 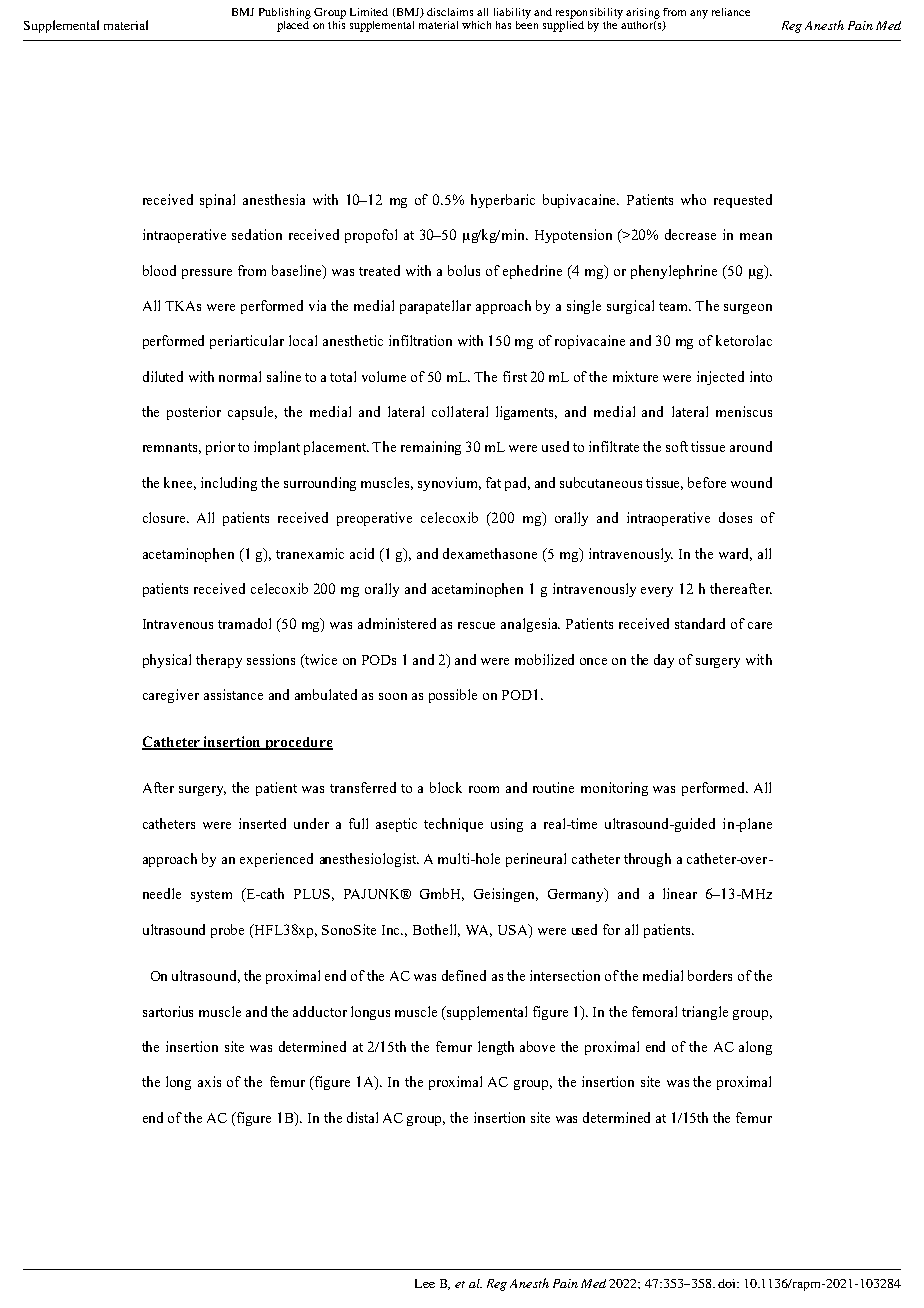 What do you see at coordinates (476, 25) in the screenshot?
I see `which` at bounding box center [476, 25].
